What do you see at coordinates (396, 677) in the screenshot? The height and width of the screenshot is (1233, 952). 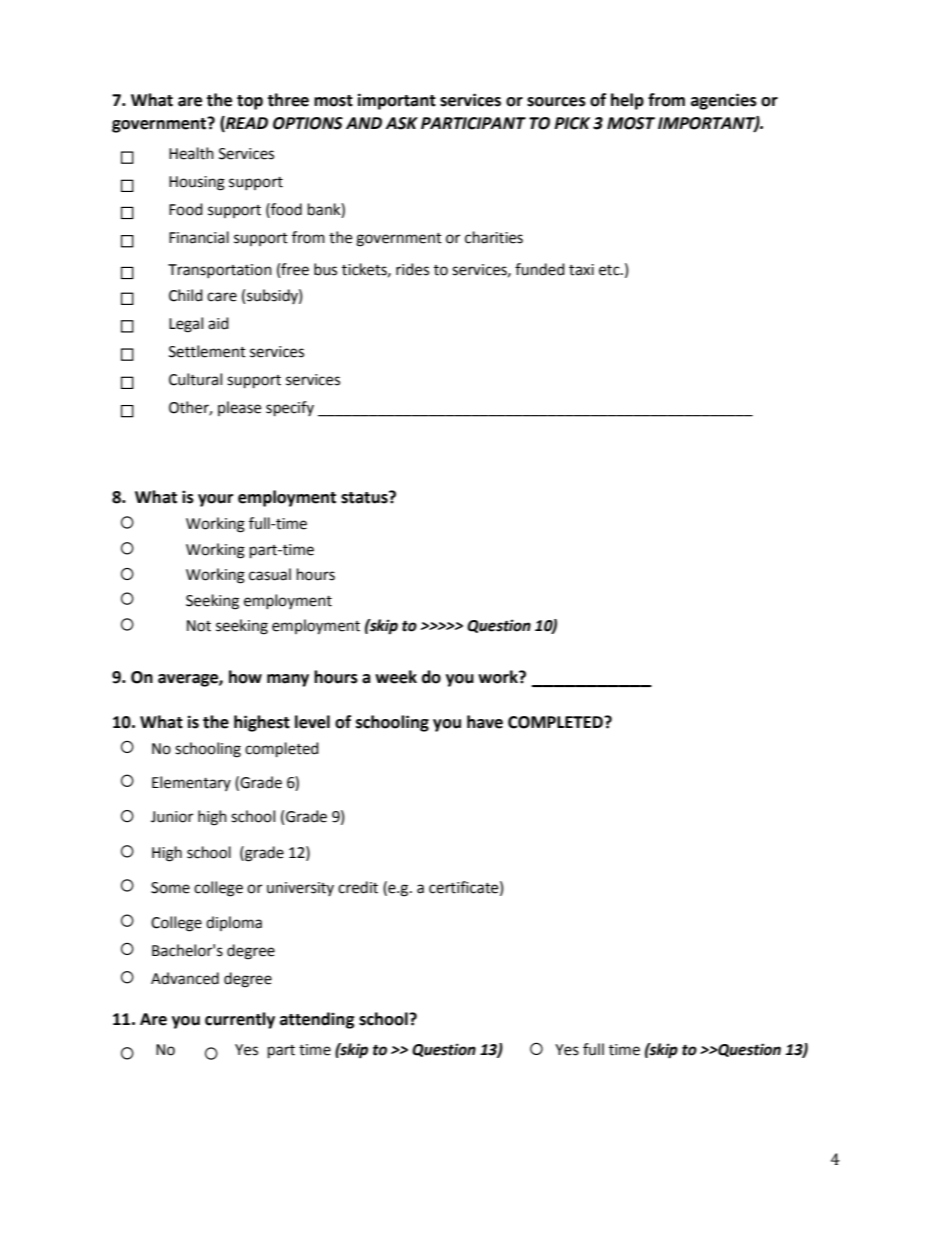 I see `week` at bounding box center [396, 677].
